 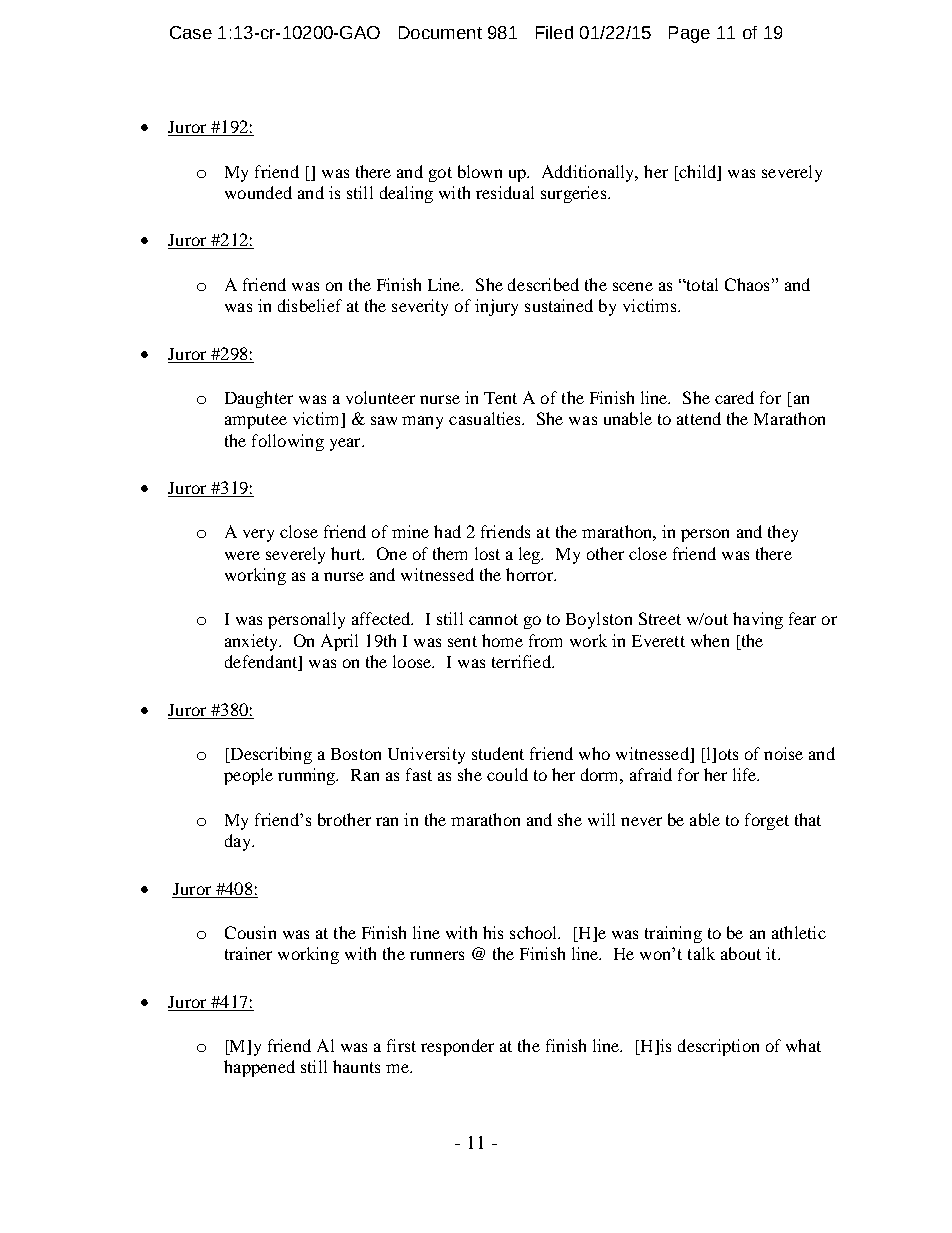 What do you see at coordinates (191, 32) in the screenshot?
I see `Case` at bounding box center [191, 32].
